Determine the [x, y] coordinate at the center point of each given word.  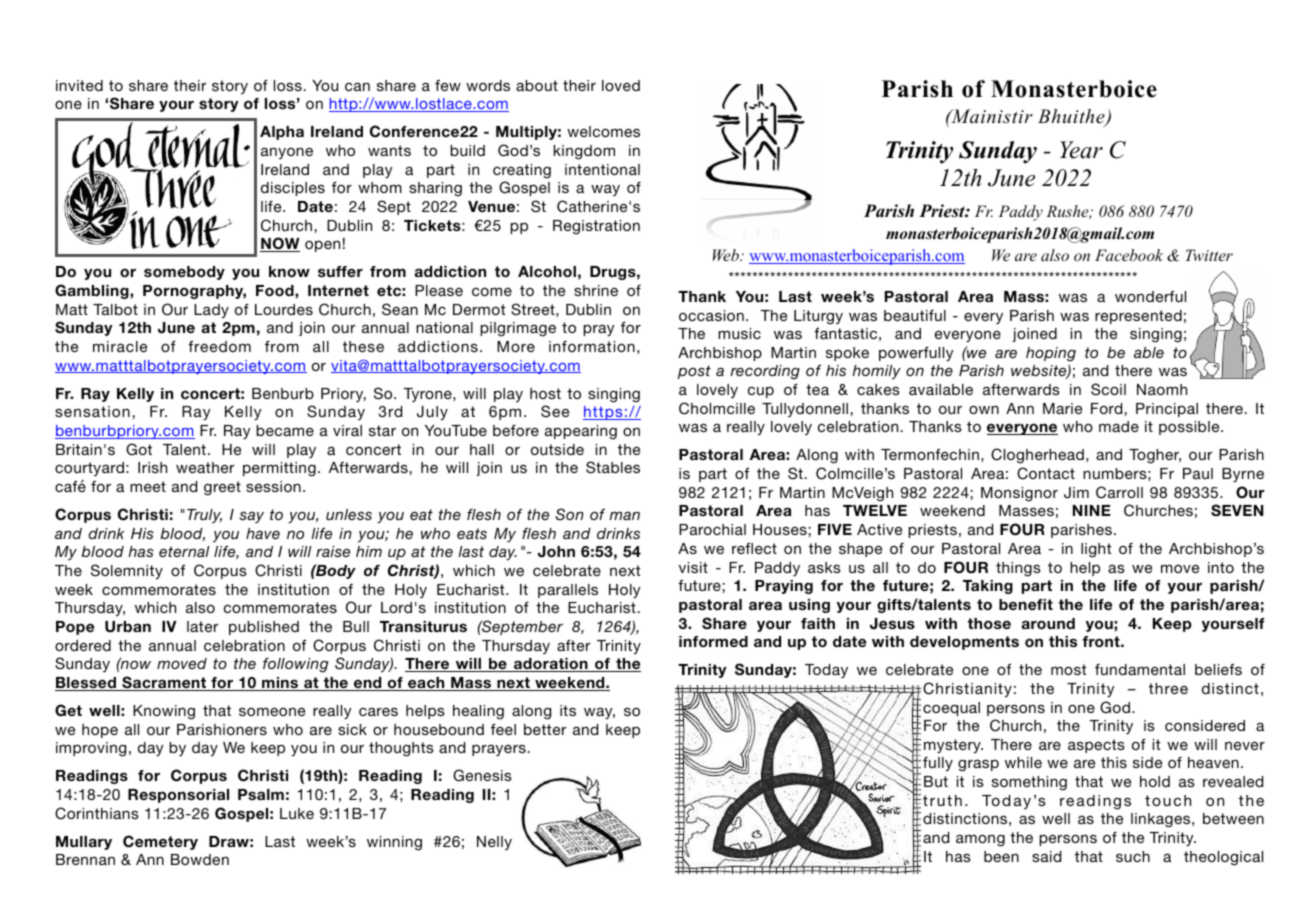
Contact [1046, 473]
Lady [211, 311]
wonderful [1150, 296]
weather [205, 467]
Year [1081, 150]
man [624, 516]
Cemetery [160, 842]
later [202, 626]
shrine [596, 290]
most [1068, 669]
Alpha [282, 133]
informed [713, 641]
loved [621, 85]
